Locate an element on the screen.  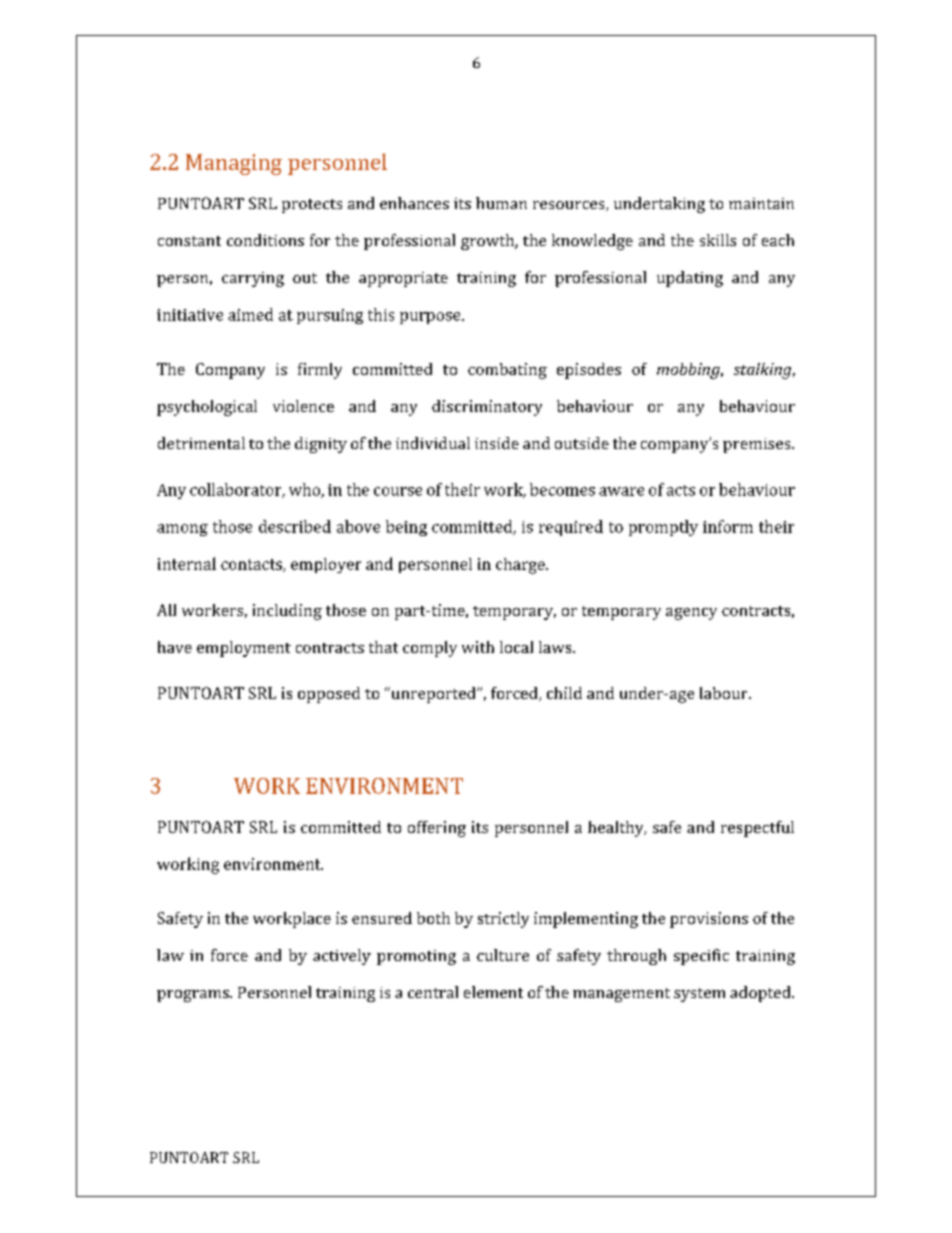
agency is located at coordinates (691, 614).
